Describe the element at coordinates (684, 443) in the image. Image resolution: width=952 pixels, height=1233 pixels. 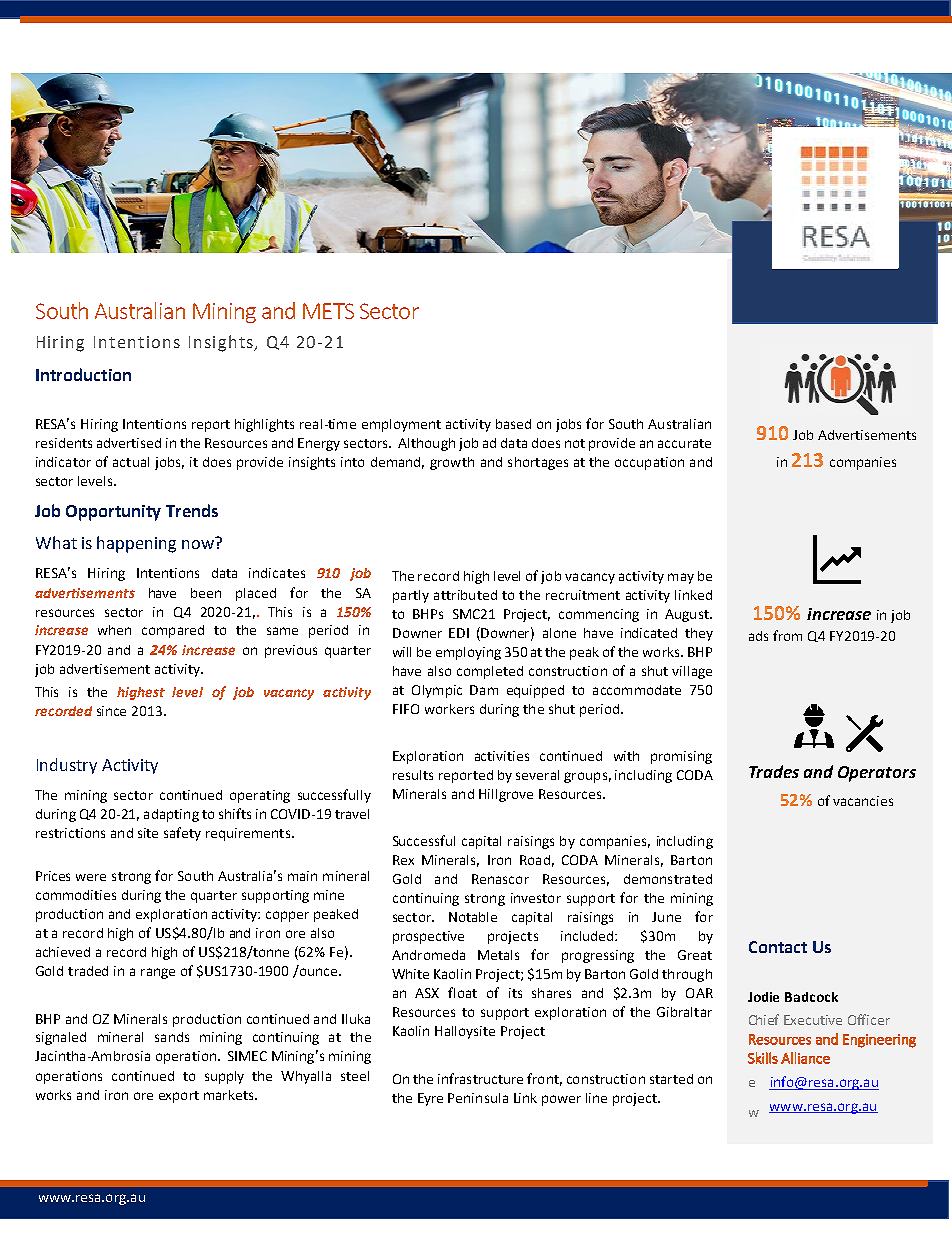
I see `accurate` at that location.
